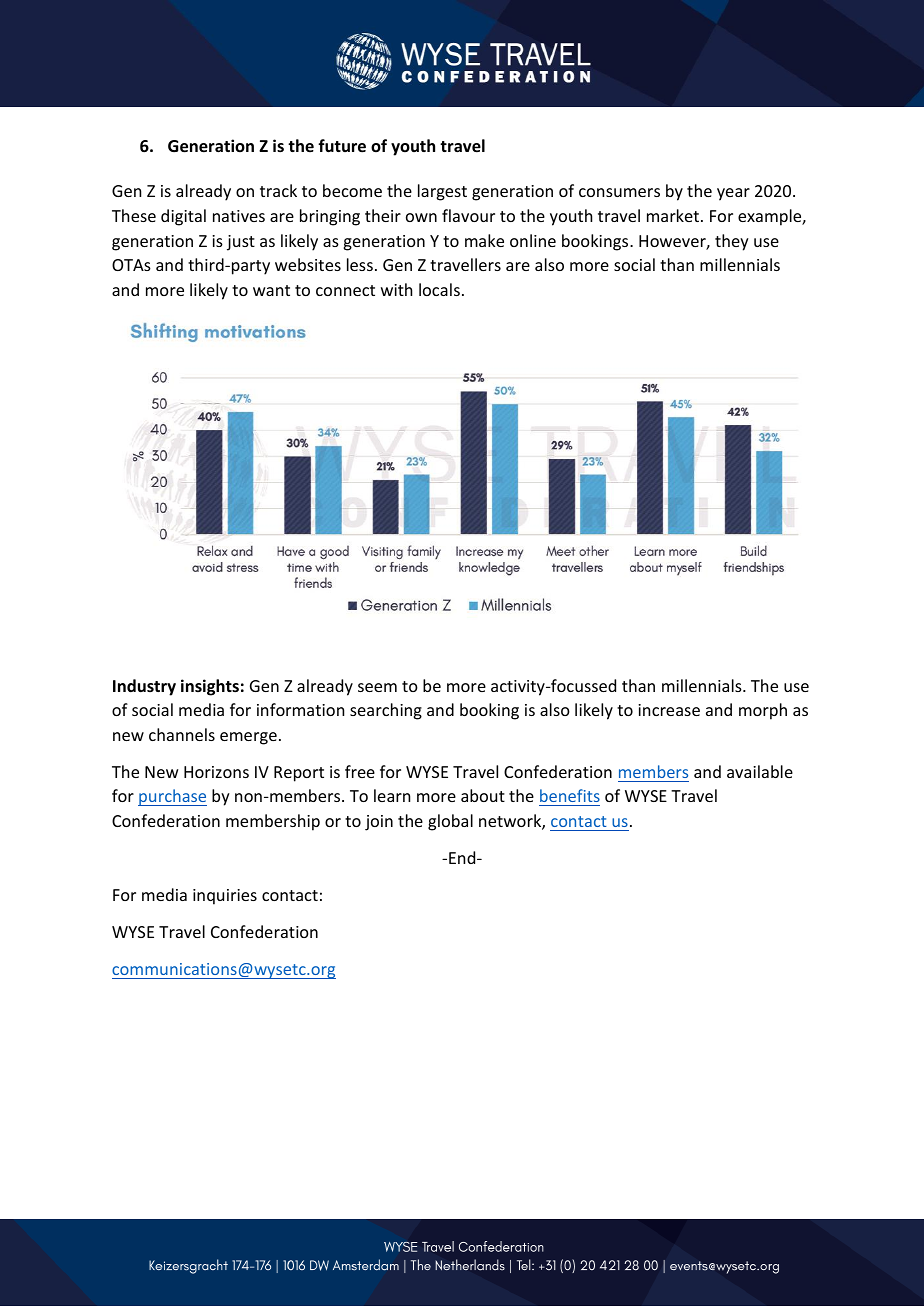 This screenshot has height=1308, width=924. What do you see at coordinates (377, 687) in the screenshot?
I see `seem` at bounding box center [377, 687].
